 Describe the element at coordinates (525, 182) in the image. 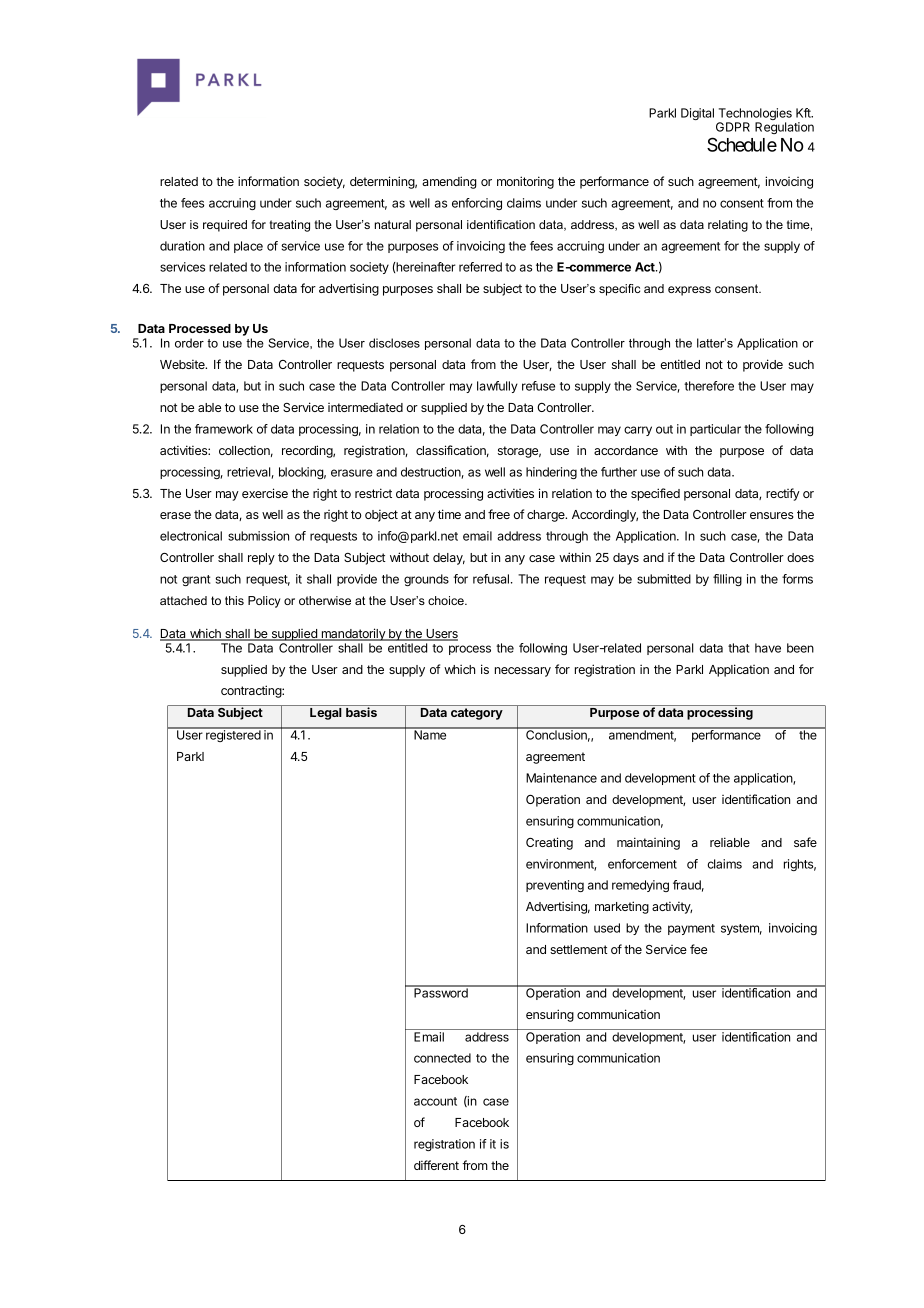

I see `monitoring` at that location.
